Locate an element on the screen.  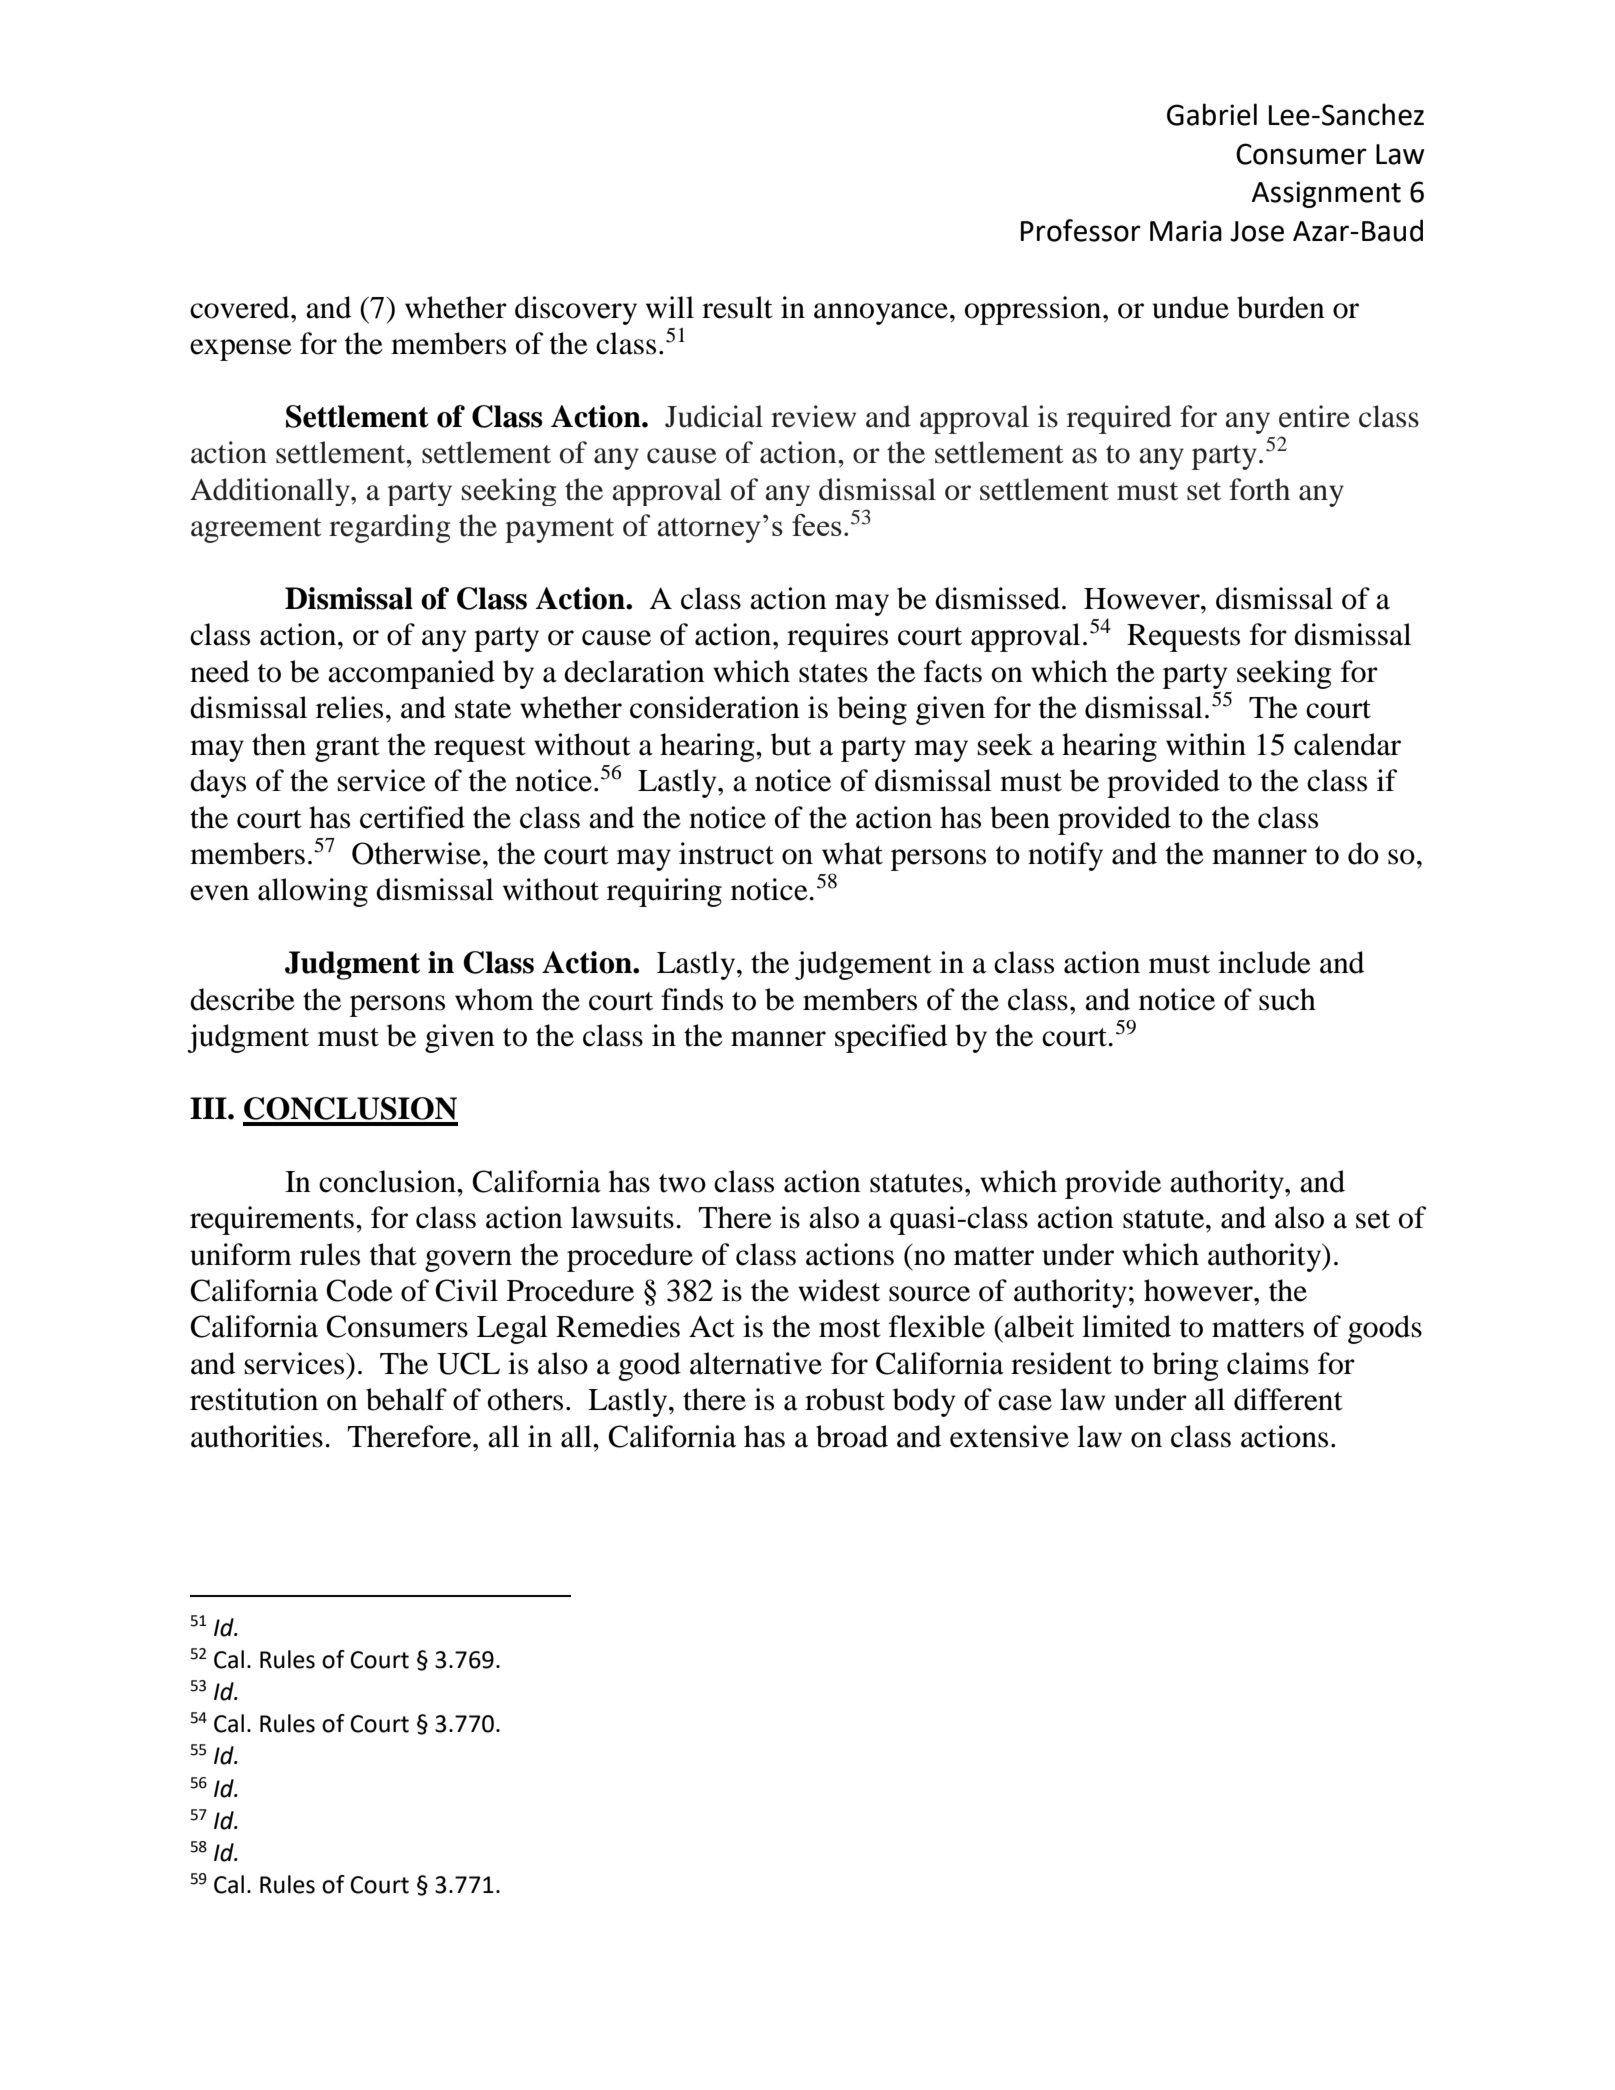
Gabriel is located at coordinates (1212, 114).
